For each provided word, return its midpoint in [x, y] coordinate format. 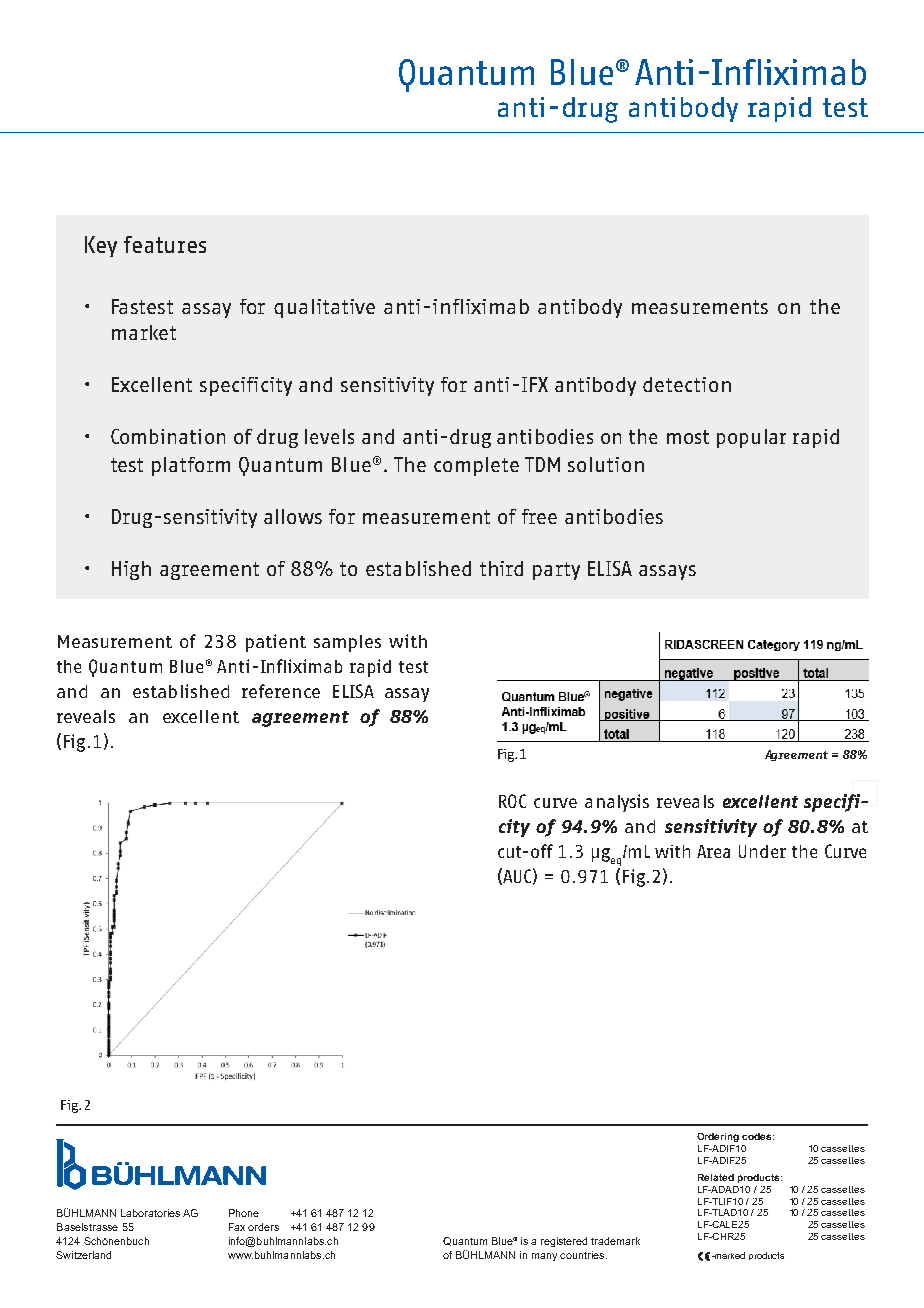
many [544, 1257]
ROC [512, 801]
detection [687, 384]
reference [281, 691]
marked [729, 1255]
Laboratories [150, 1213]
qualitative [324, 308]
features [165, 244]
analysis [617, 803]
